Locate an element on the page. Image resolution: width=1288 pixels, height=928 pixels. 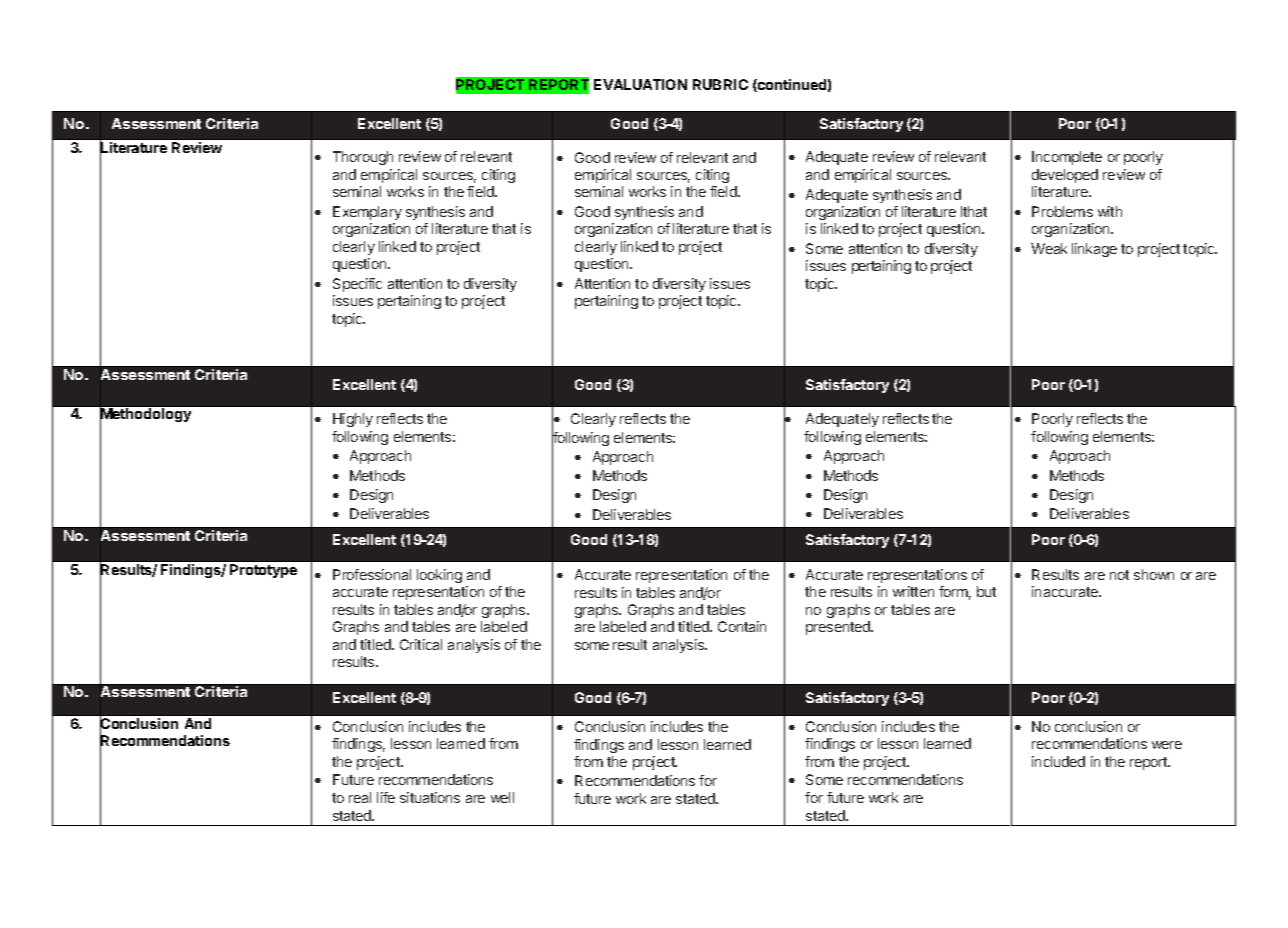
Specific is located at coordinates (357, 285).
